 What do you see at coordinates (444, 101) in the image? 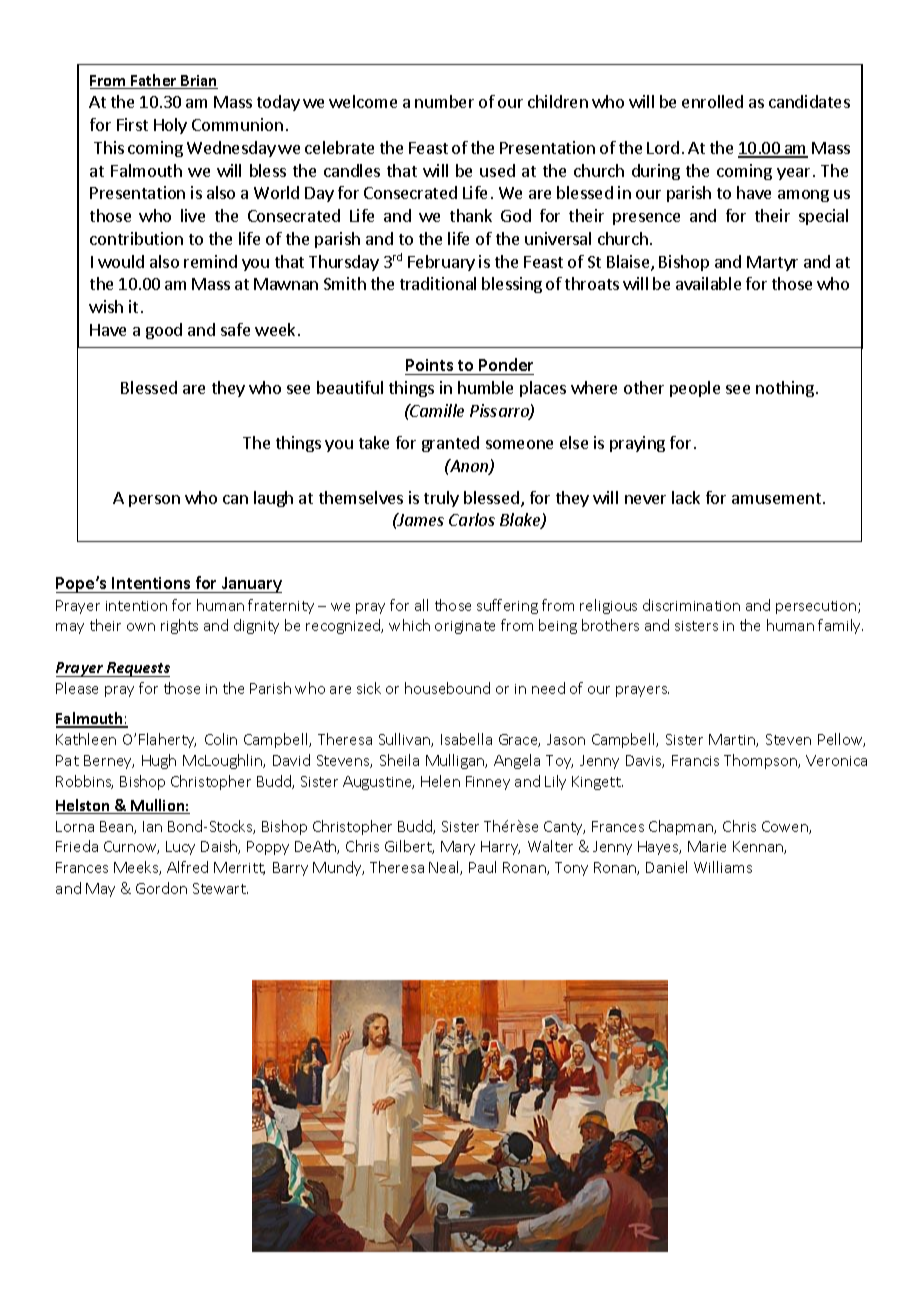
I see `number` at bounding box center [444, 101].
